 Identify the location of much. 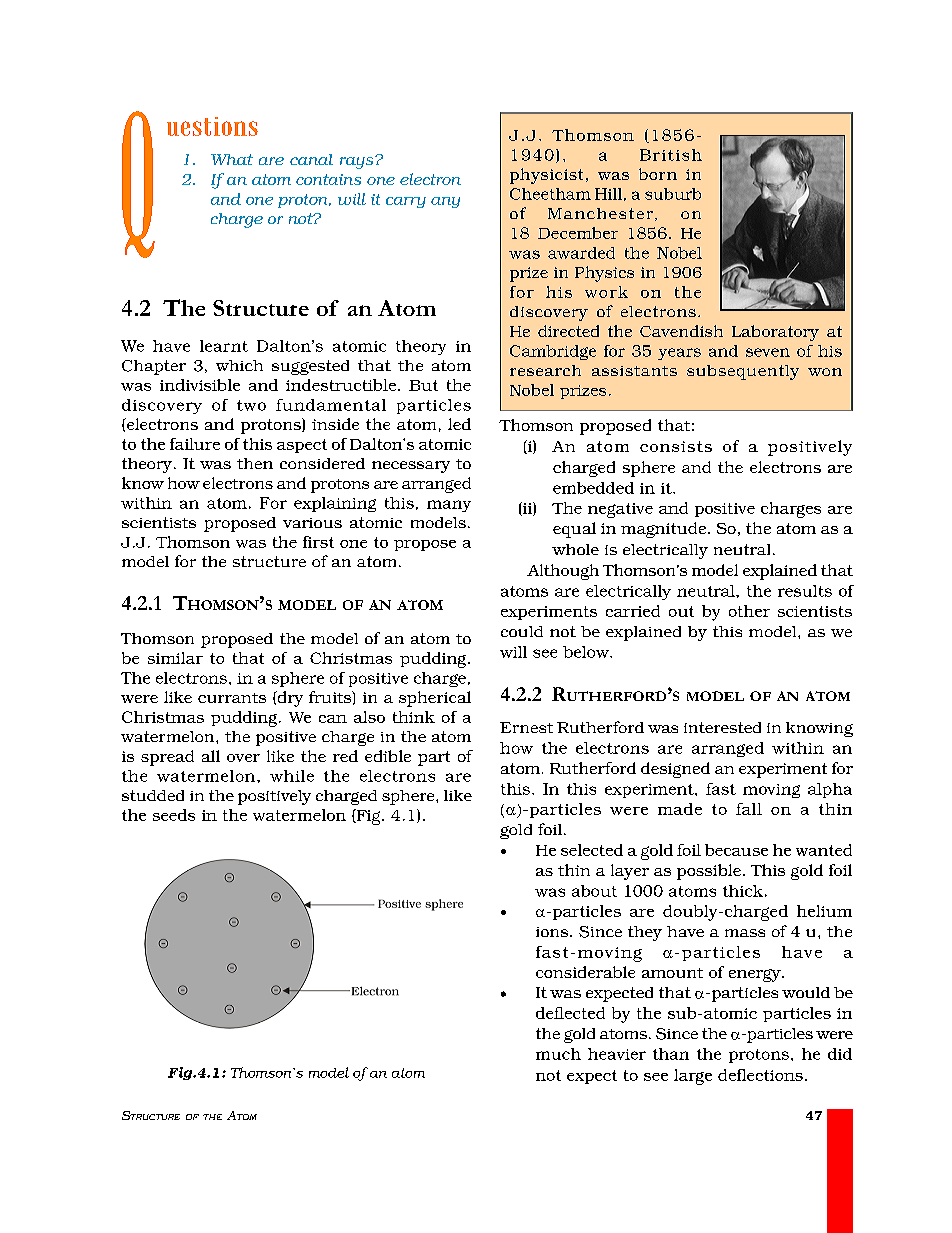
(558, 1054).
